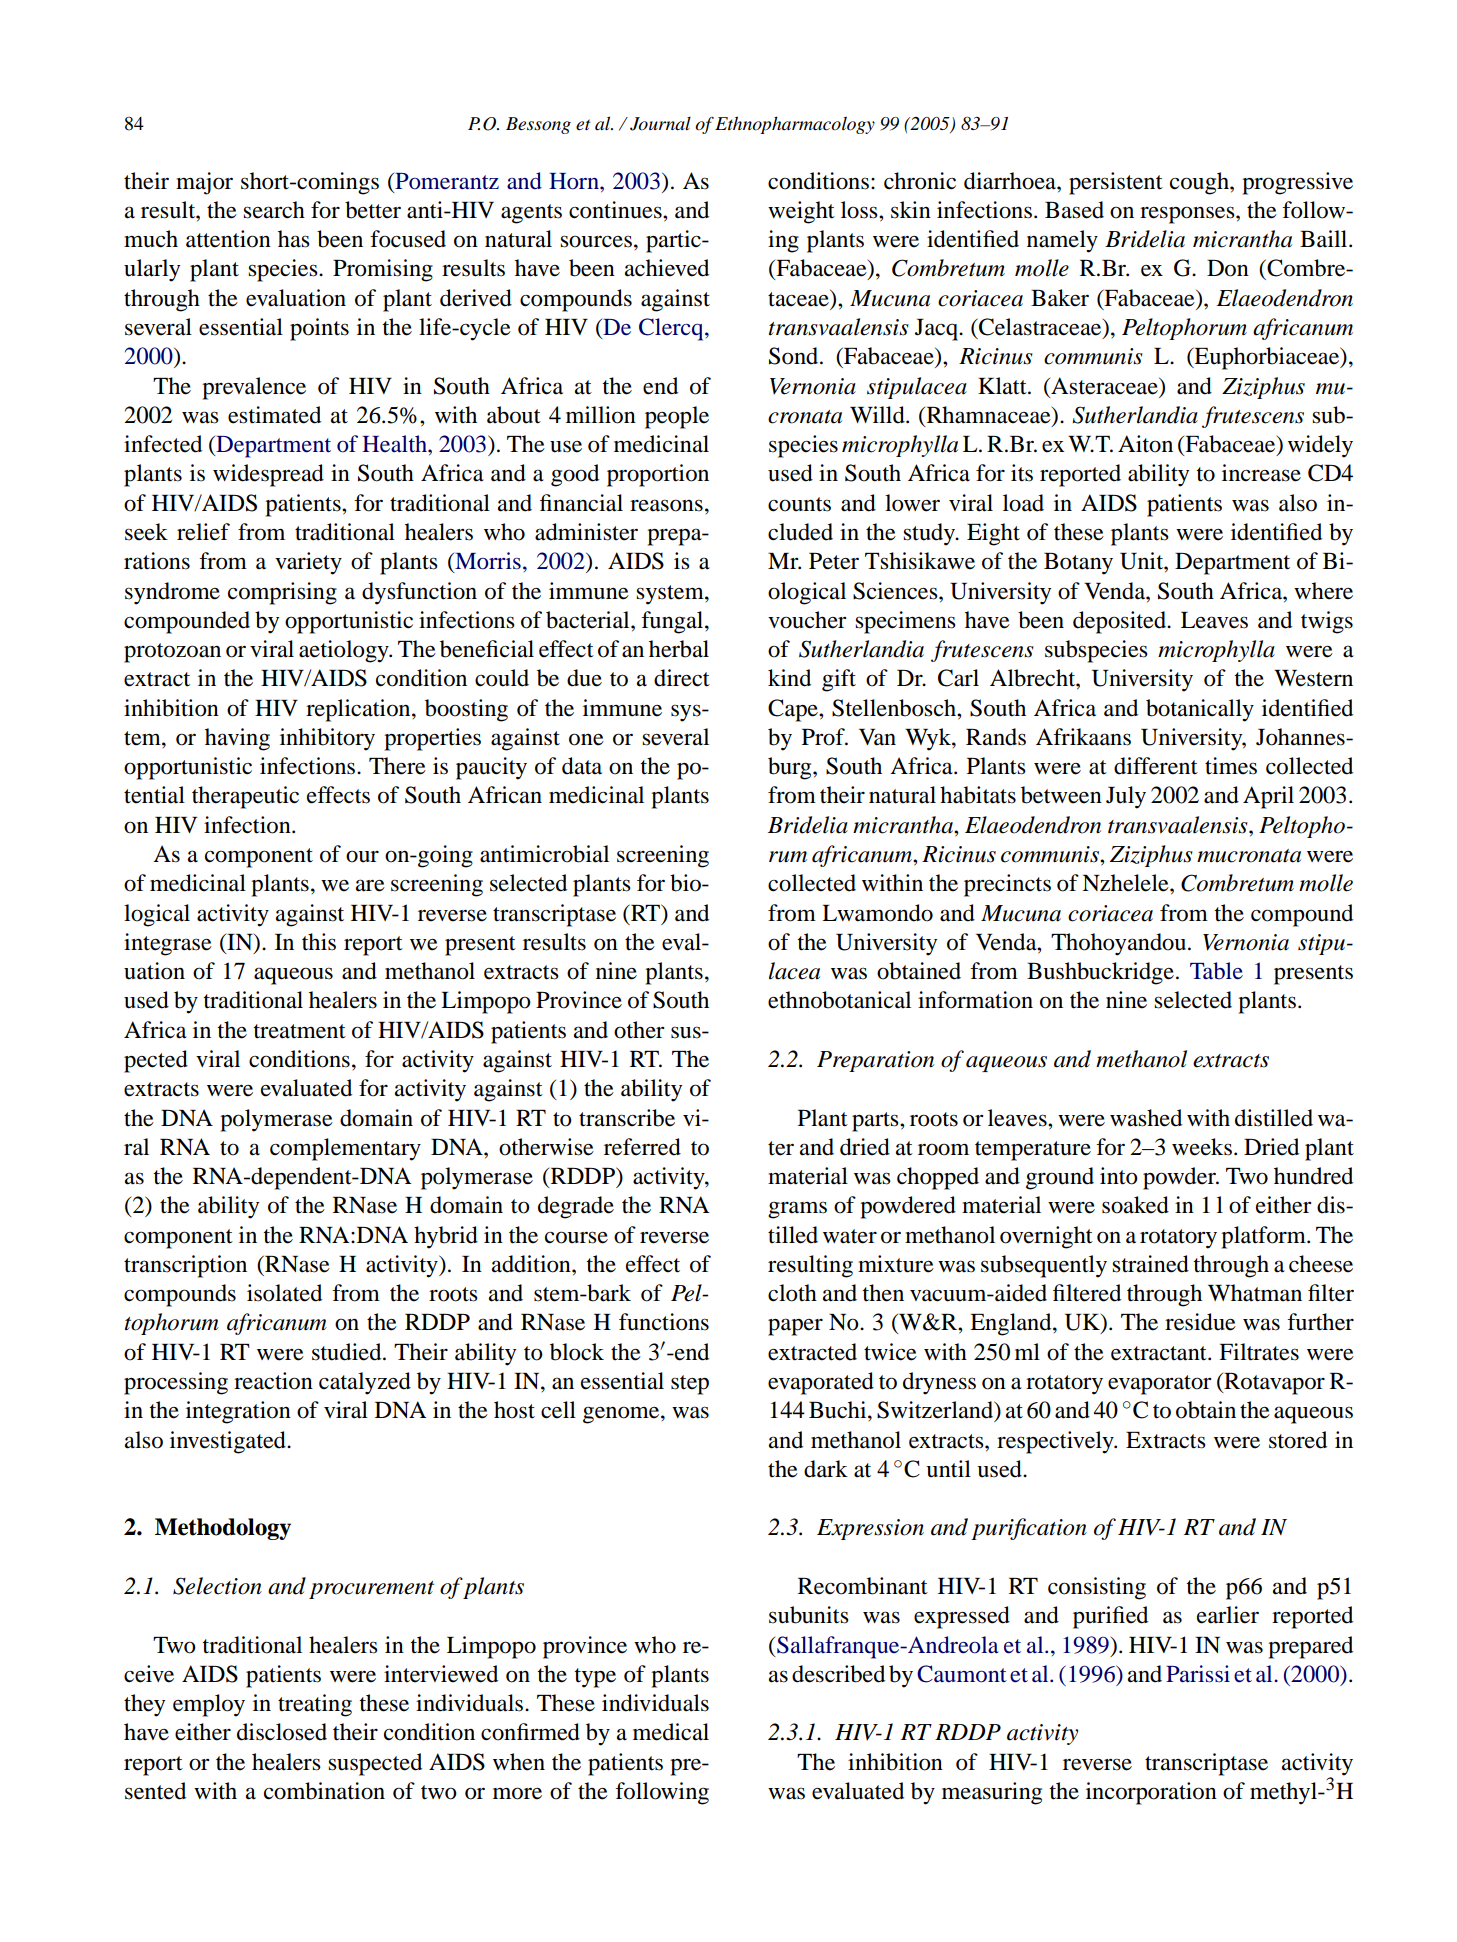 The width and height of the document is (1457, 1942). What do you see at coordinates (1151, 1793) in the document?
I see `incorporation` at bounding box center [1151, 1793].
